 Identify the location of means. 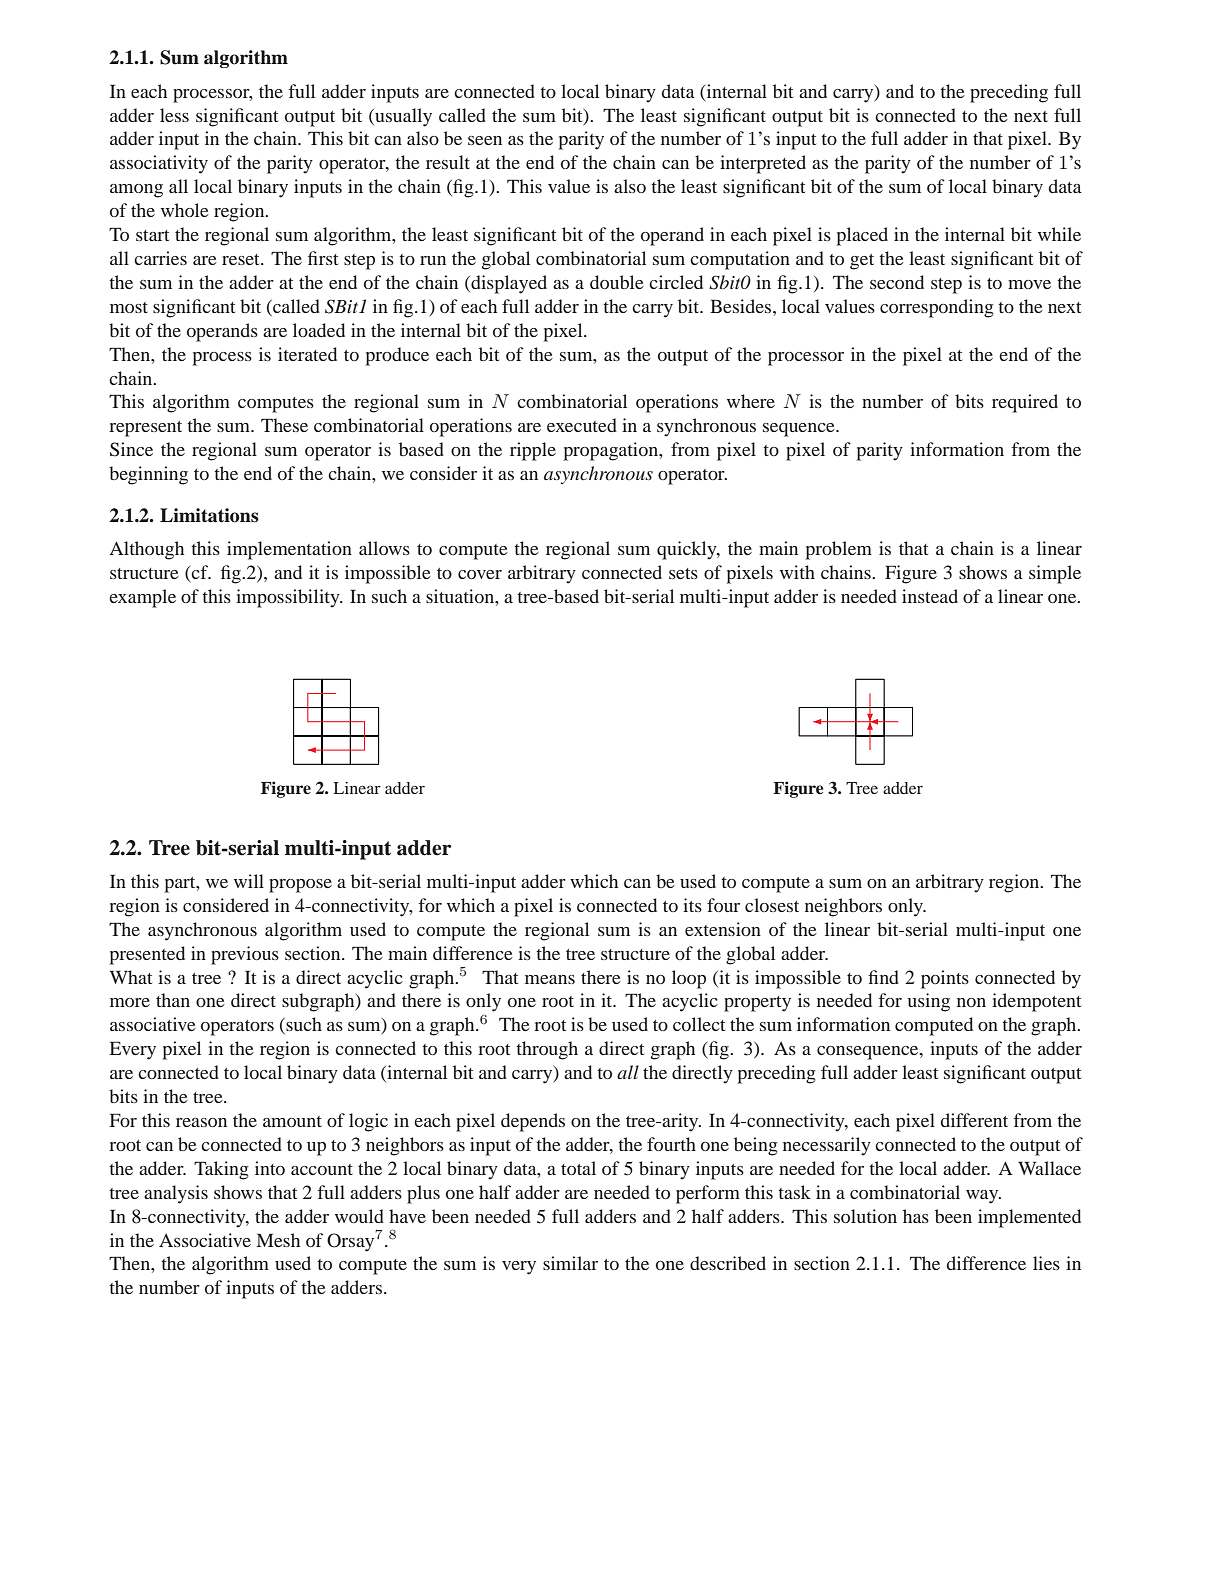
(550, 979).
